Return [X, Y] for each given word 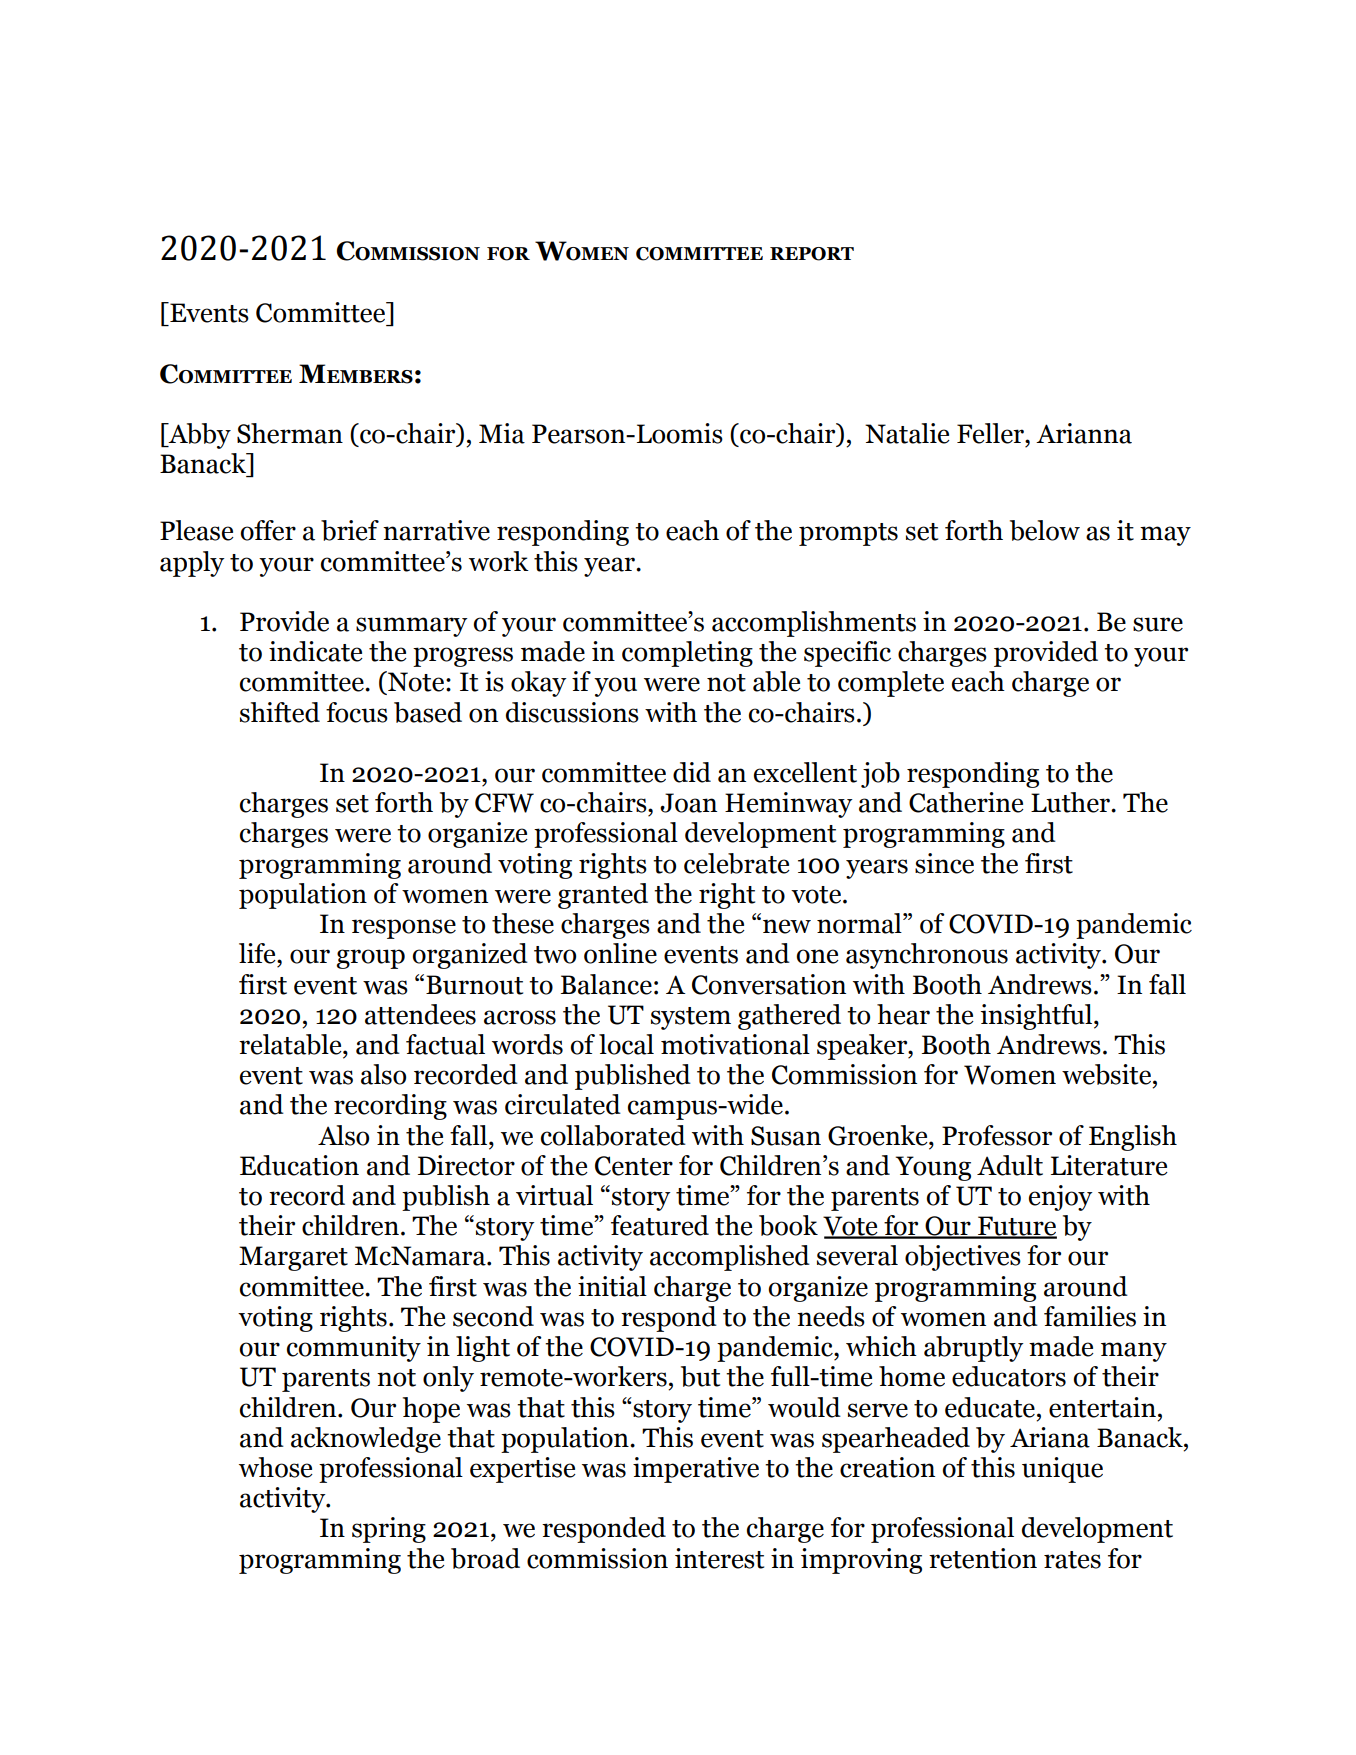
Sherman [290, 433]
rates [1072, 1560]
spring [389, 1530]
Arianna [1084, 433]
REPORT [812, 254]
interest [719, 1558]
